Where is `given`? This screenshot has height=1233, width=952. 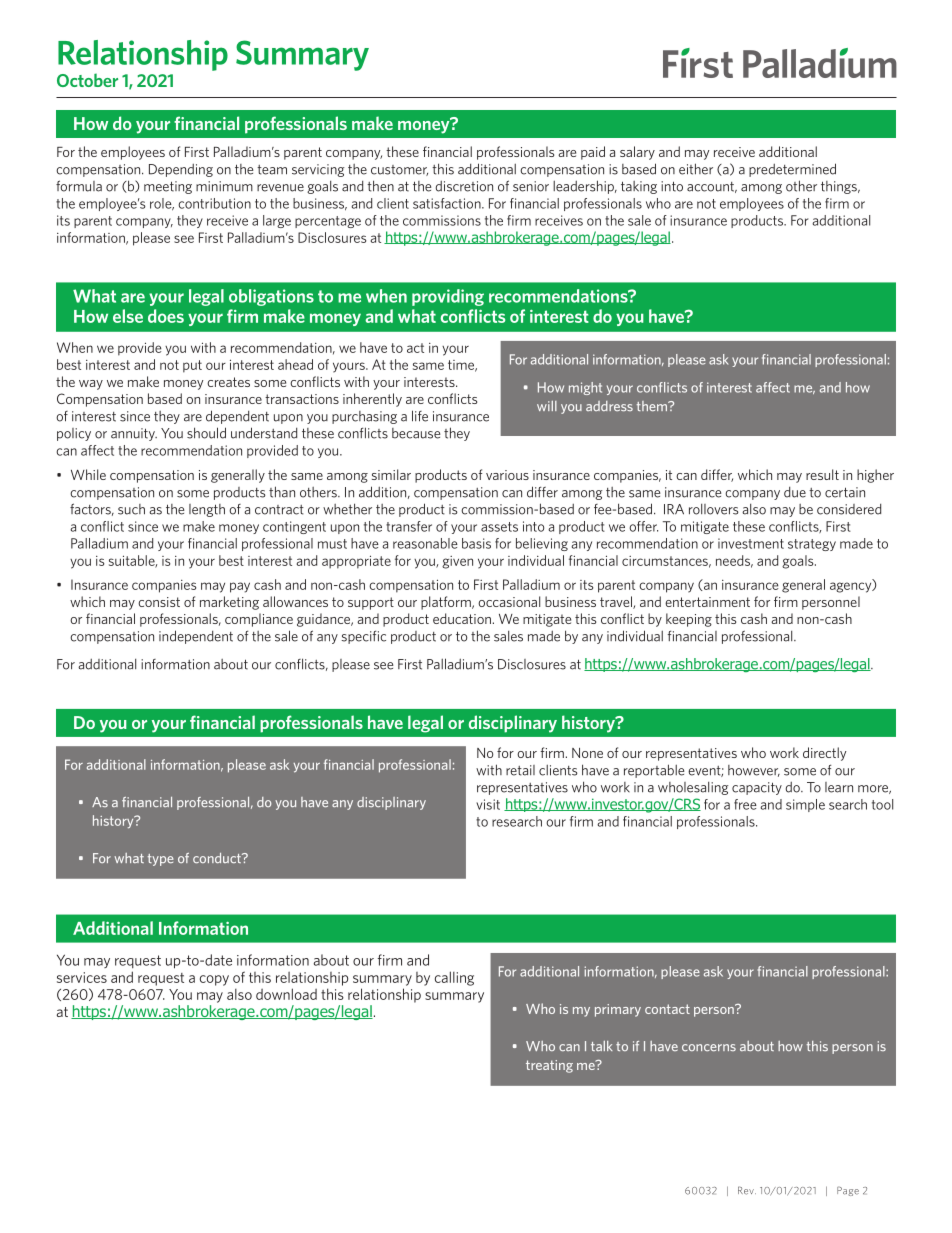 given is located at coordinates (457, 562).
